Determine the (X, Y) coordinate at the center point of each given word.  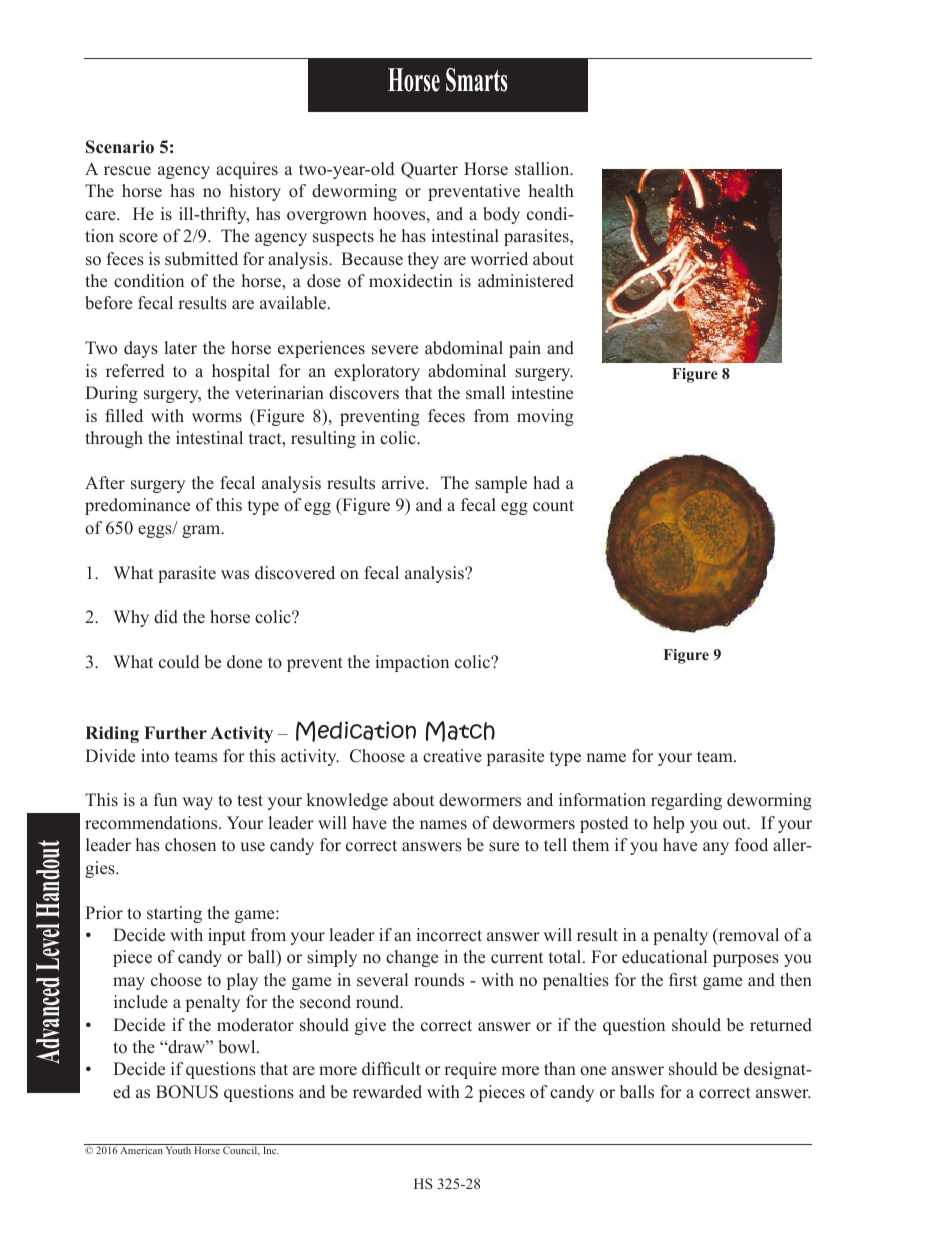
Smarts (477, 80)
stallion (543, 168)
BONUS (187, 1092)
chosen (190, 845)
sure (504, 847)
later (181, 348)
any (716, 848)
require (470, 1070)
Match (460, 731)
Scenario (120, 147)
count (553, 506)
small (485, 392)
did (166, 617)
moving (545, 417)
